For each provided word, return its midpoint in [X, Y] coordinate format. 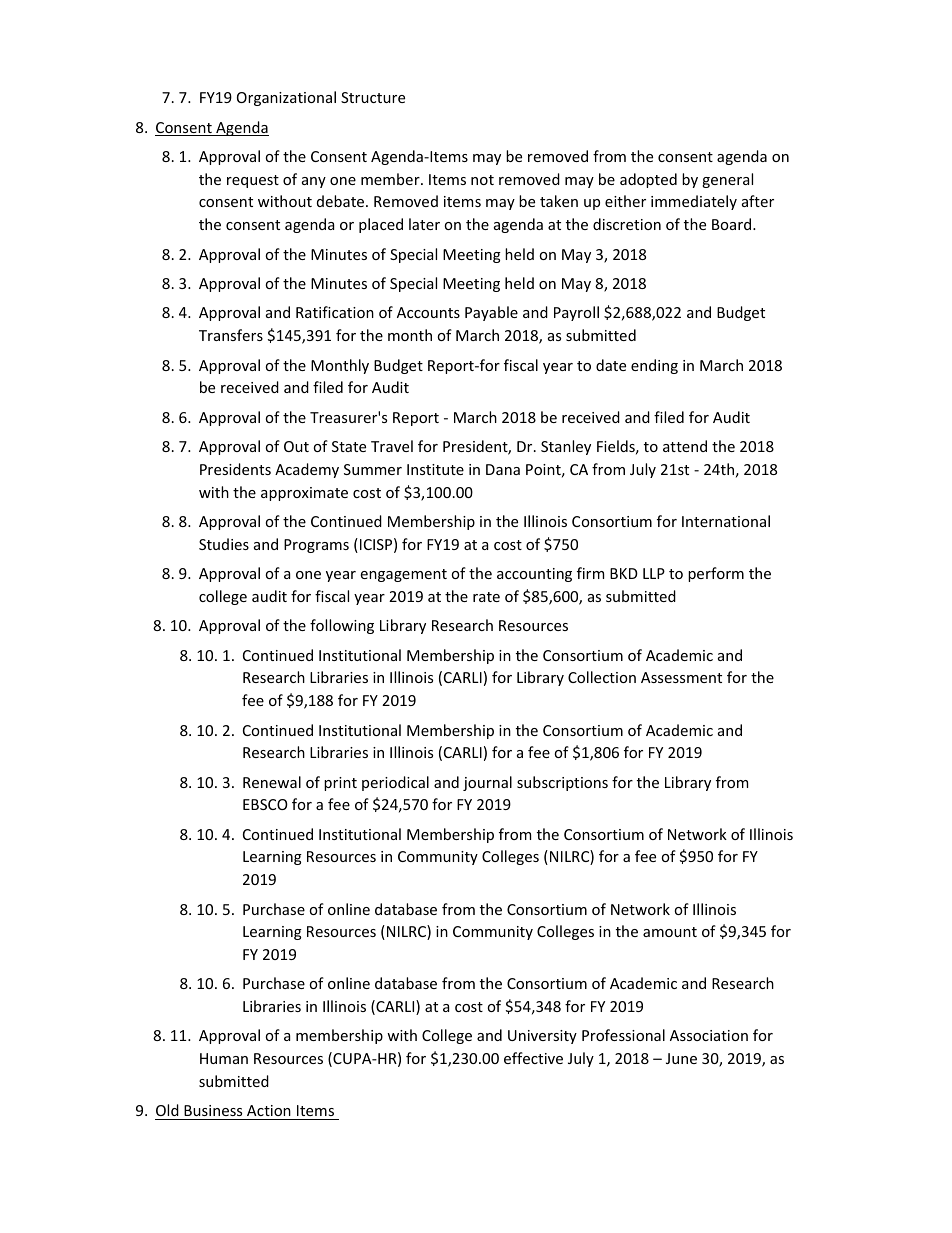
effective [533, 1058]
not [482, 180]
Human [224, 1058]
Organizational [286, 98]
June [681, 1058]
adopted [648, 180]
